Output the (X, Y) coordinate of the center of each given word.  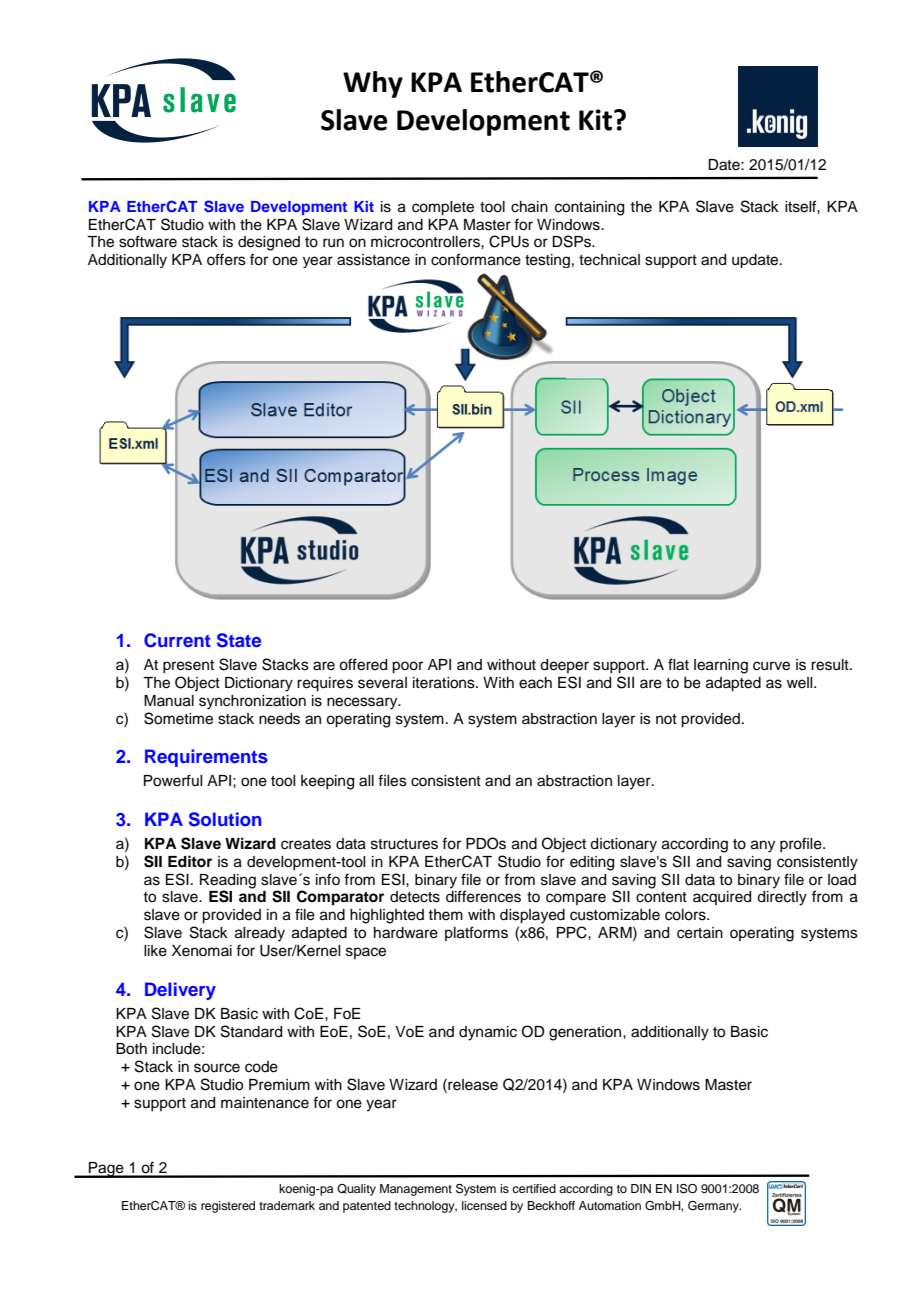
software (148, 241)
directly (782, 898)
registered (228, 1207)
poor (407, 667)
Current (177, 640)
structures (404, 844)
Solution (225, 819)
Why (373, 84)
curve (771, 666)
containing (589, 208)
